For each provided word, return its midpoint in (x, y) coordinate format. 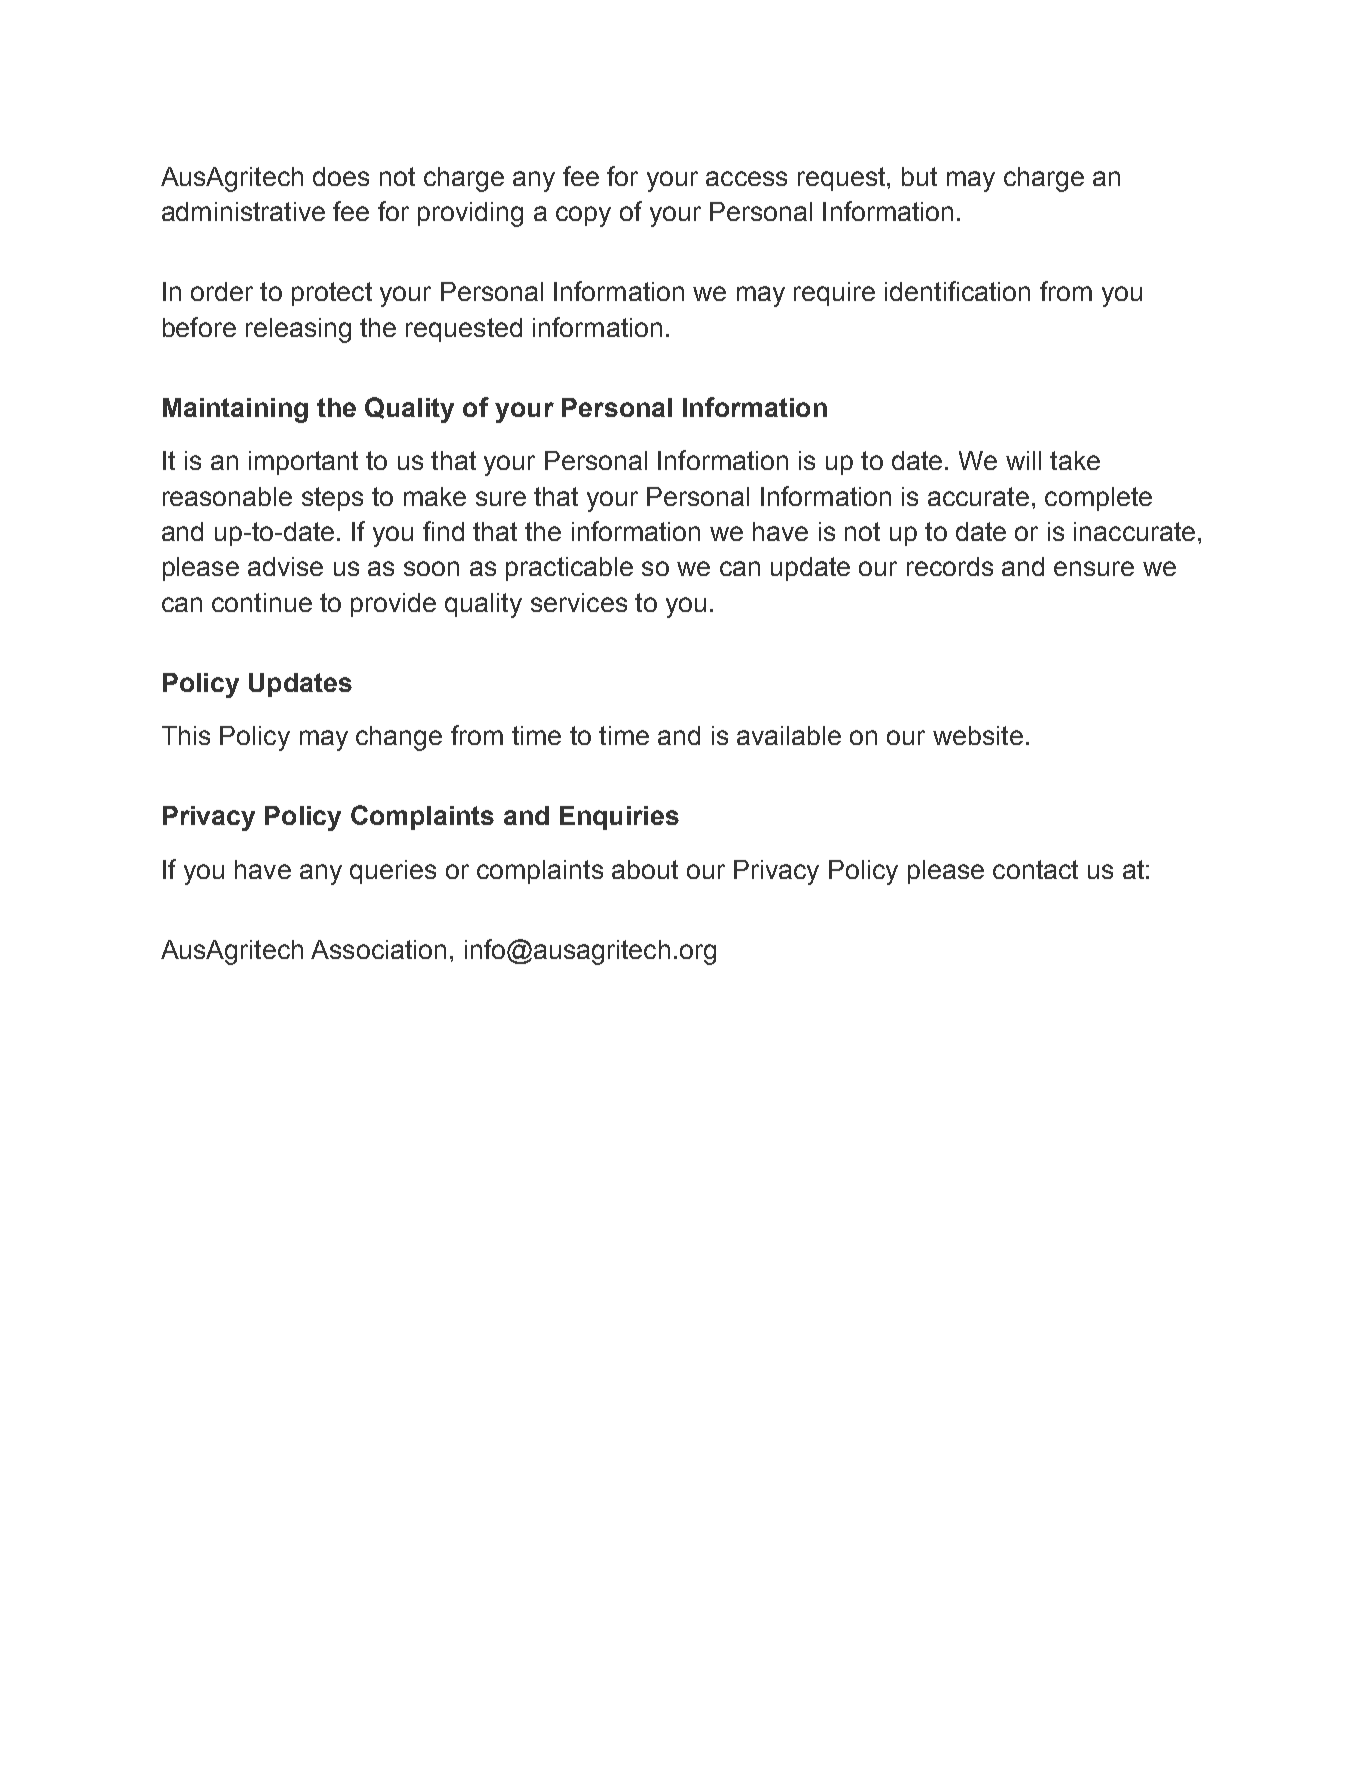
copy (583, 216)
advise (285, 566)
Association (378, 949)
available (789, 735)
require (834, 294)
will (1023, 460)
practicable (569, 569)
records (950, 566)
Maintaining (235, 410)
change (399, 738)
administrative (243, 211)
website (978, 735)
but (919, 176)
